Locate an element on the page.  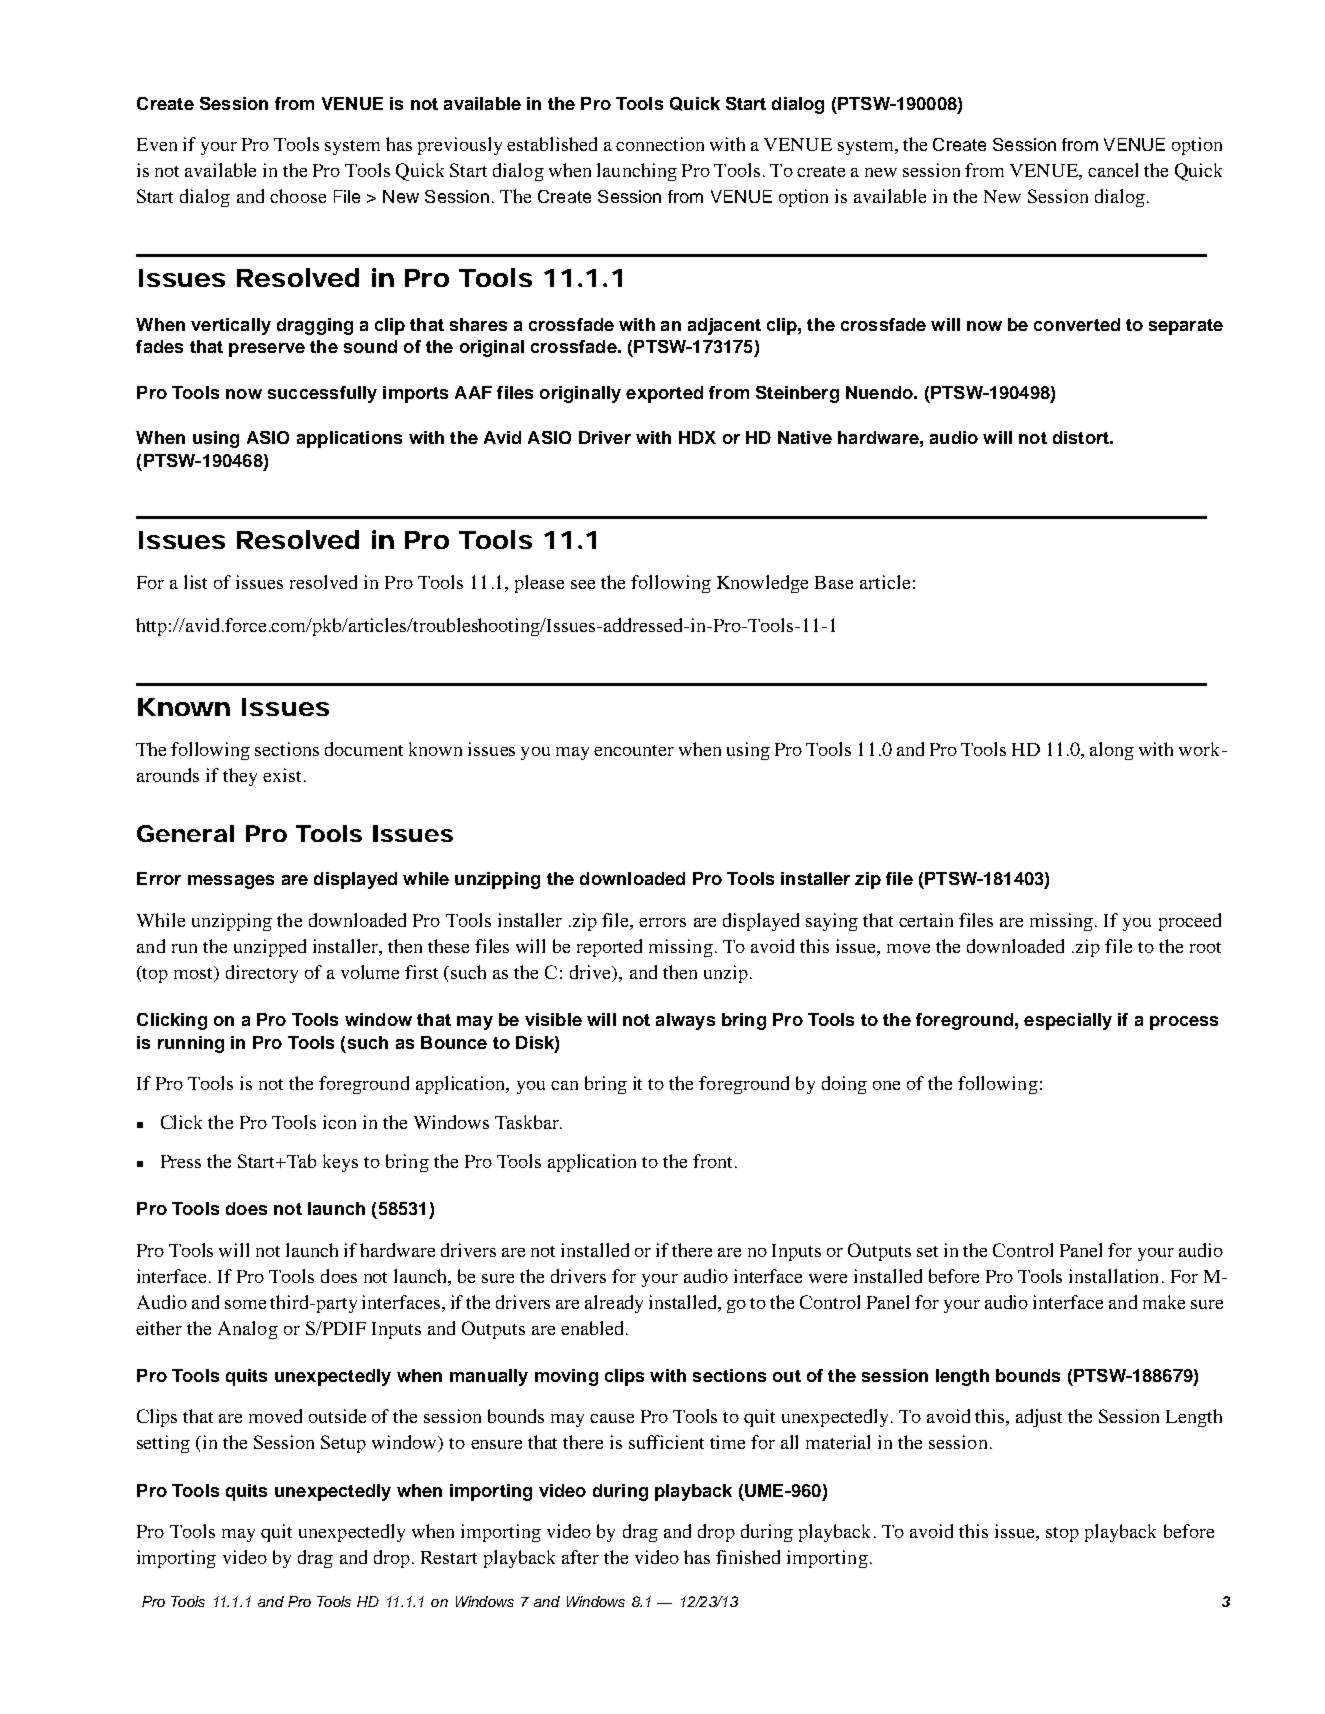
messages is located at coordinates (231, 882).
